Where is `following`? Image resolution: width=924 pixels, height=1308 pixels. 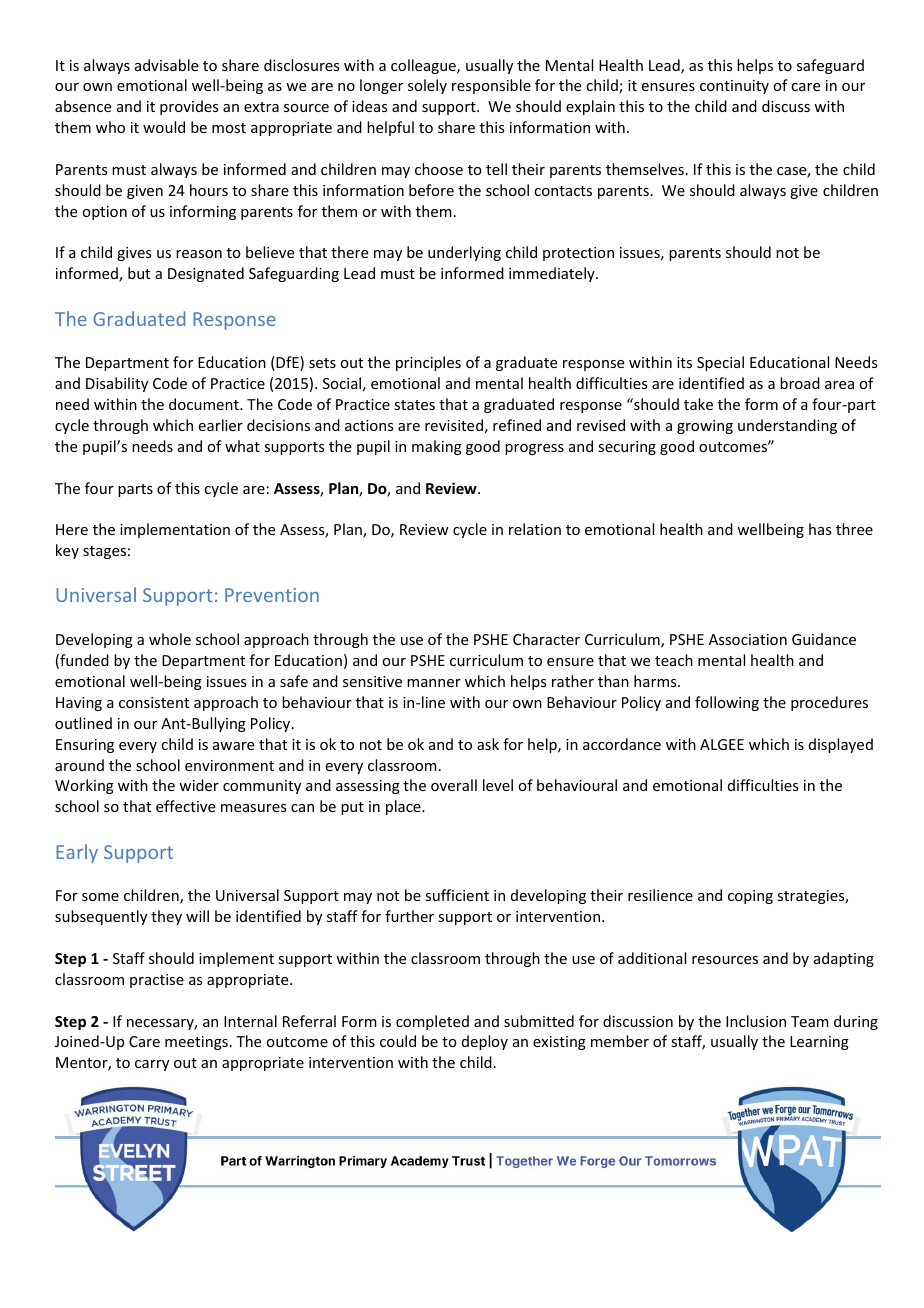 following is located at coordinates (727, 703).
